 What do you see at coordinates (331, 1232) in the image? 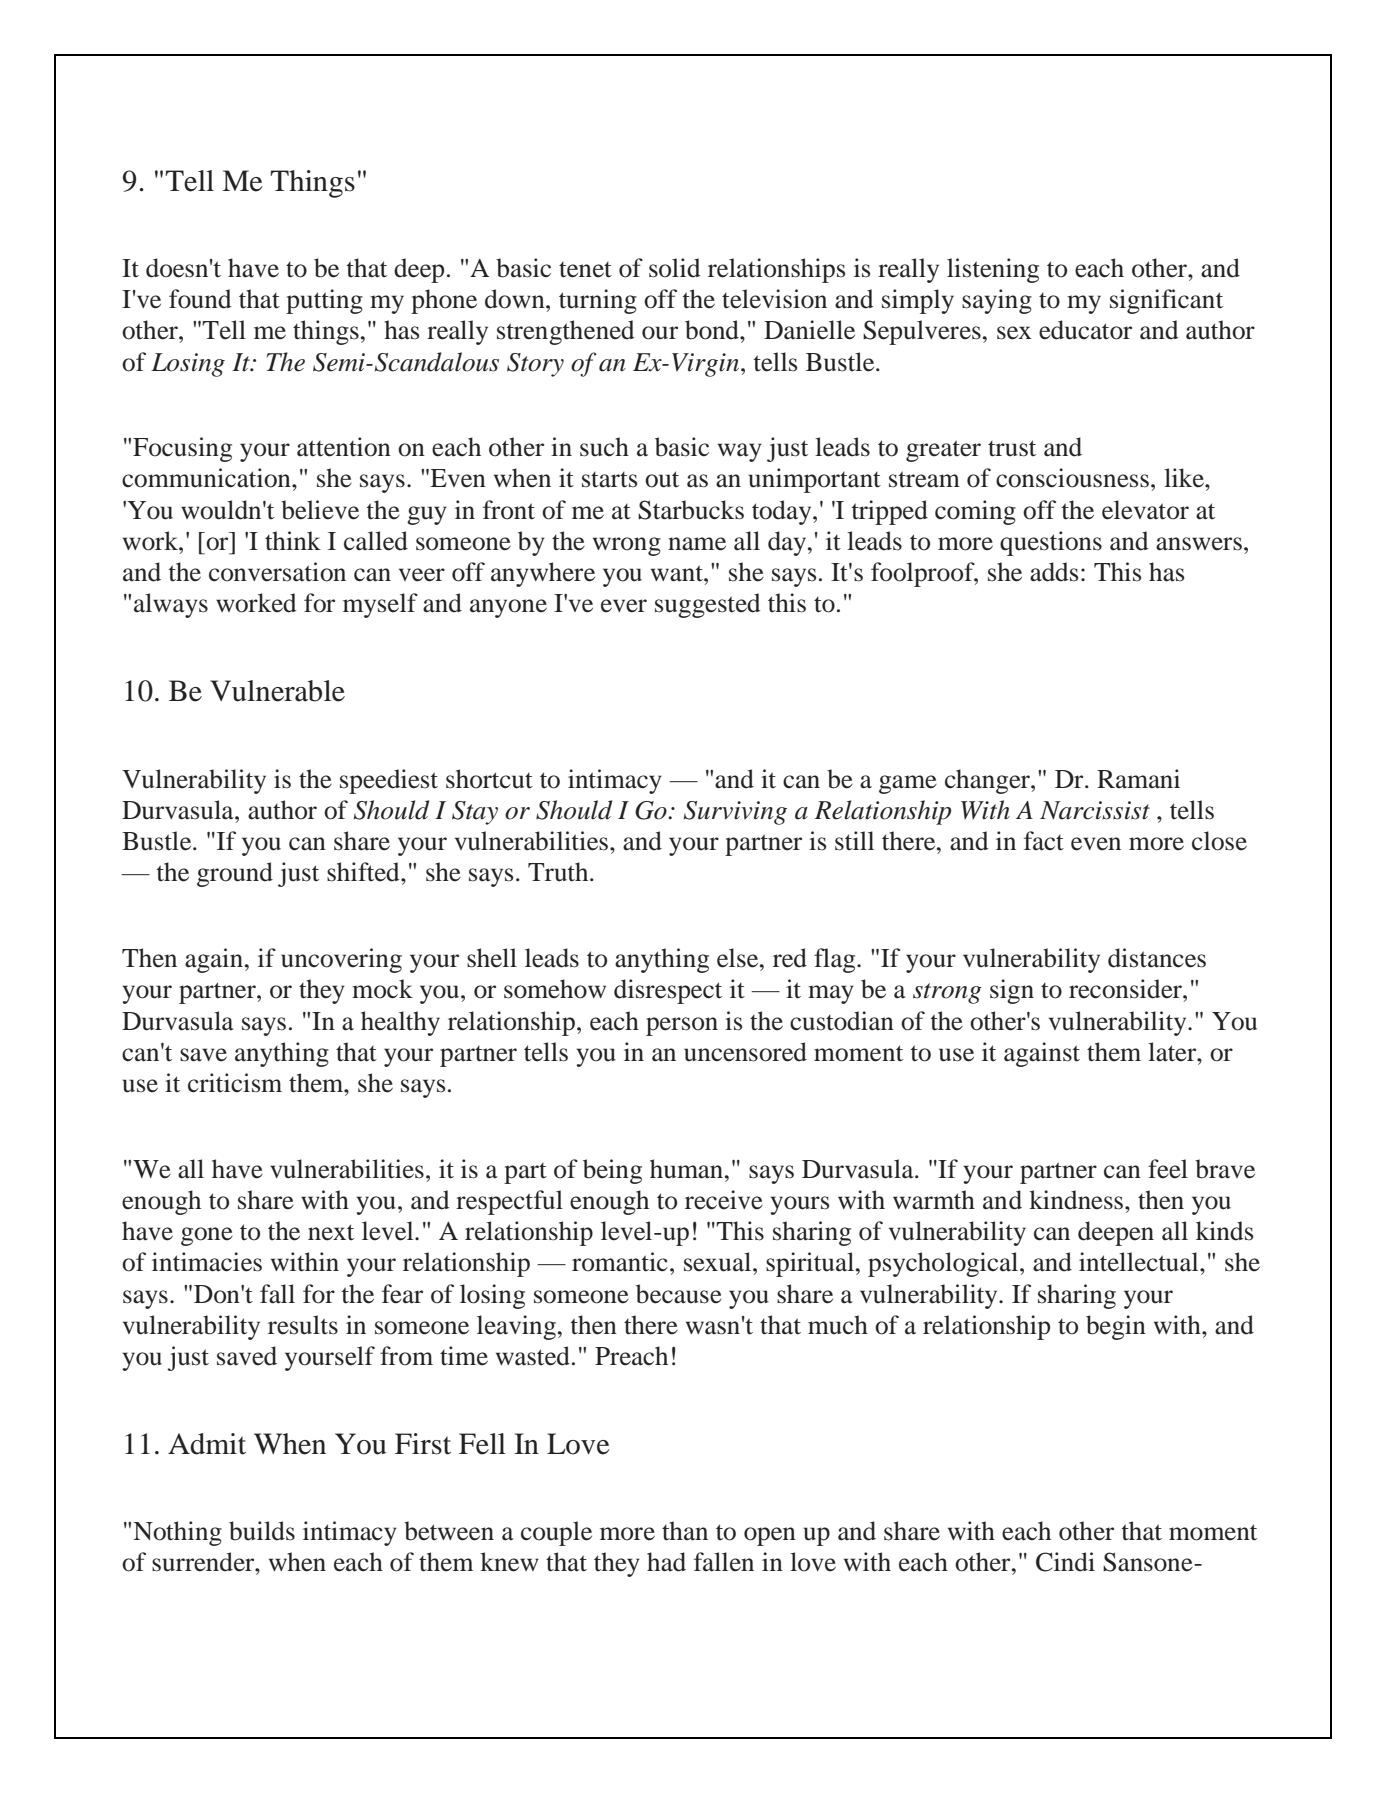
I see `next` at bounding box center [331, 1232].
